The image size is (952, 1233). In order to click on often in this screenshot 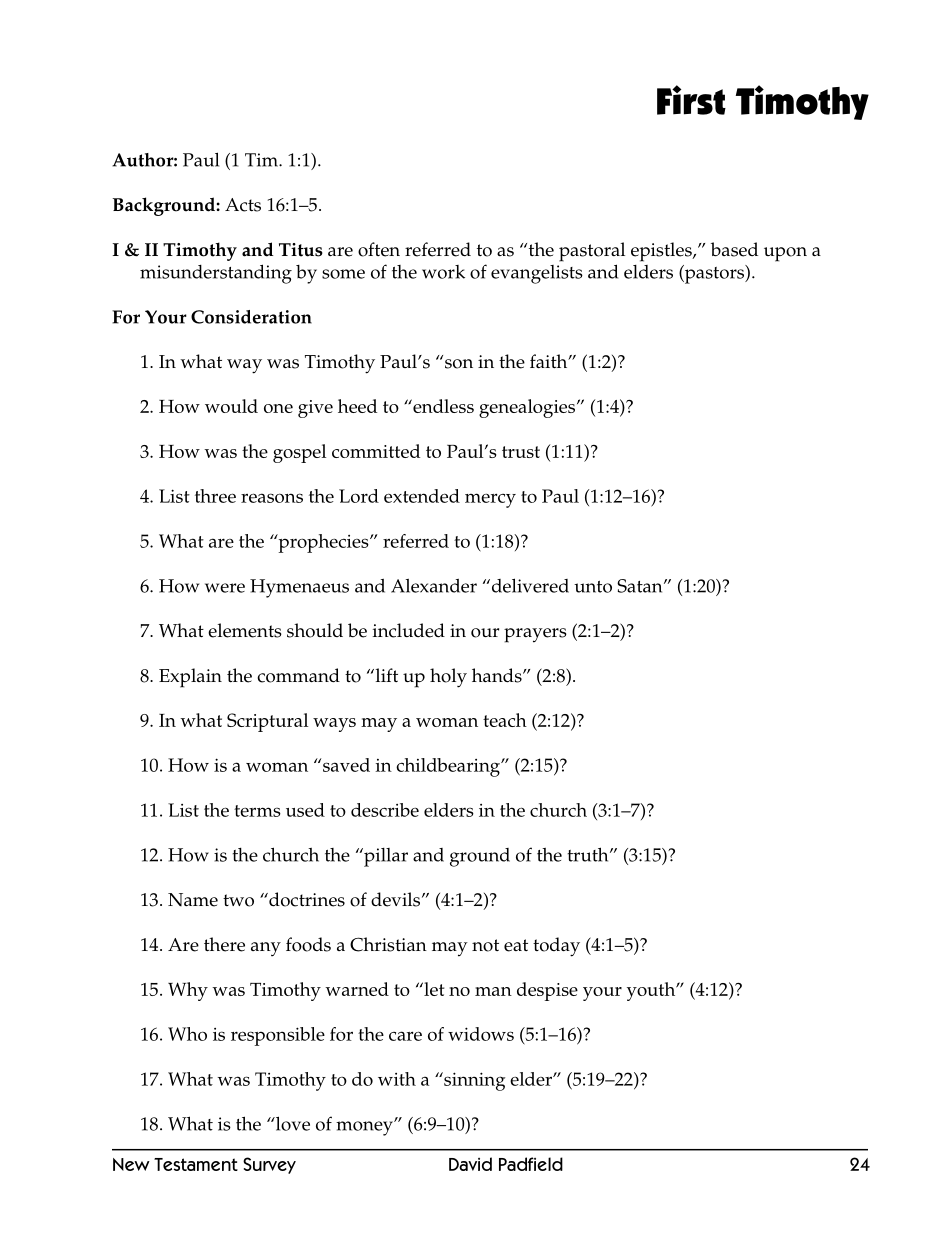, I will do `click(379, 249)`.
